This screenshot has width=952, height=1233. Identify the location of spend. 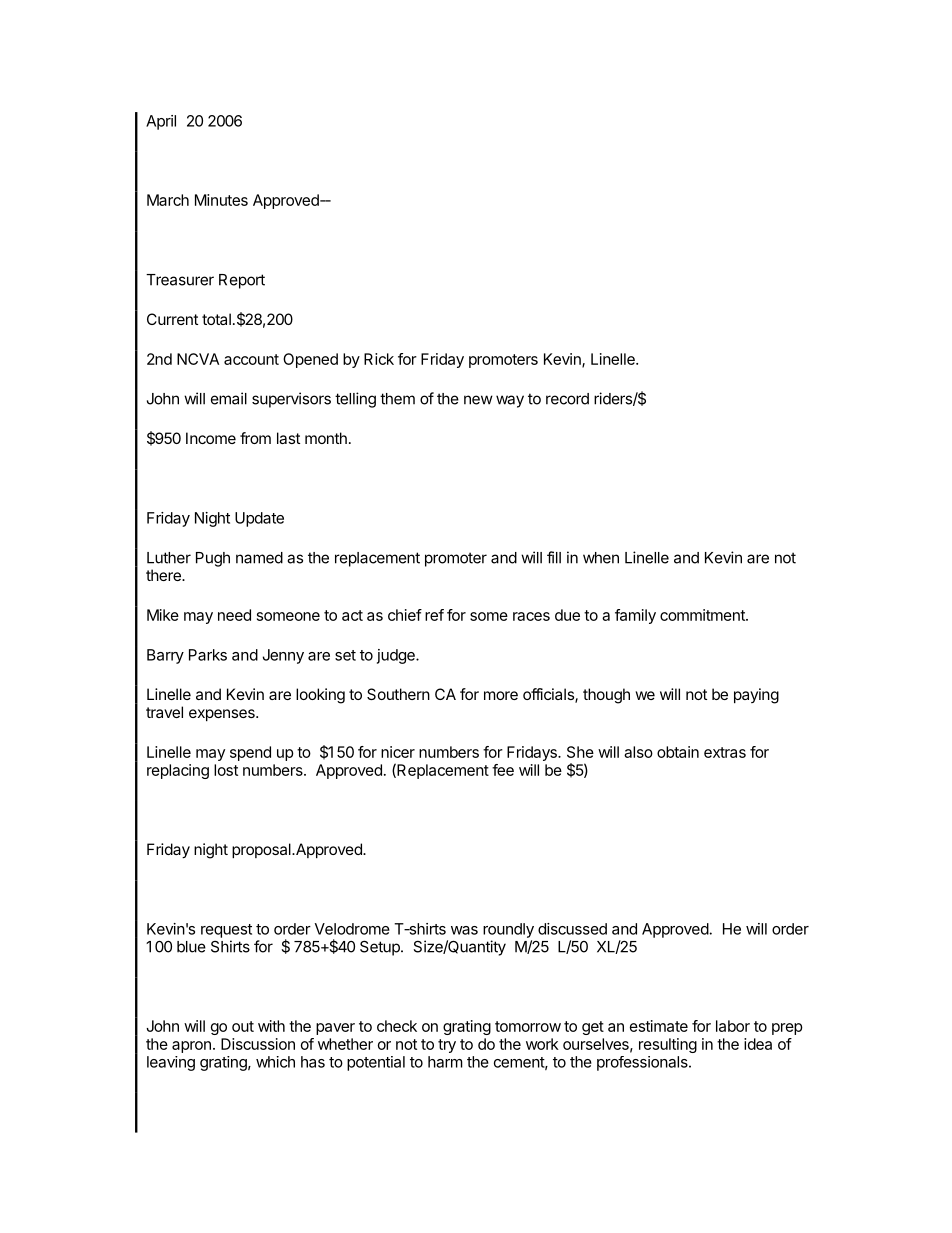
(250, 753).
